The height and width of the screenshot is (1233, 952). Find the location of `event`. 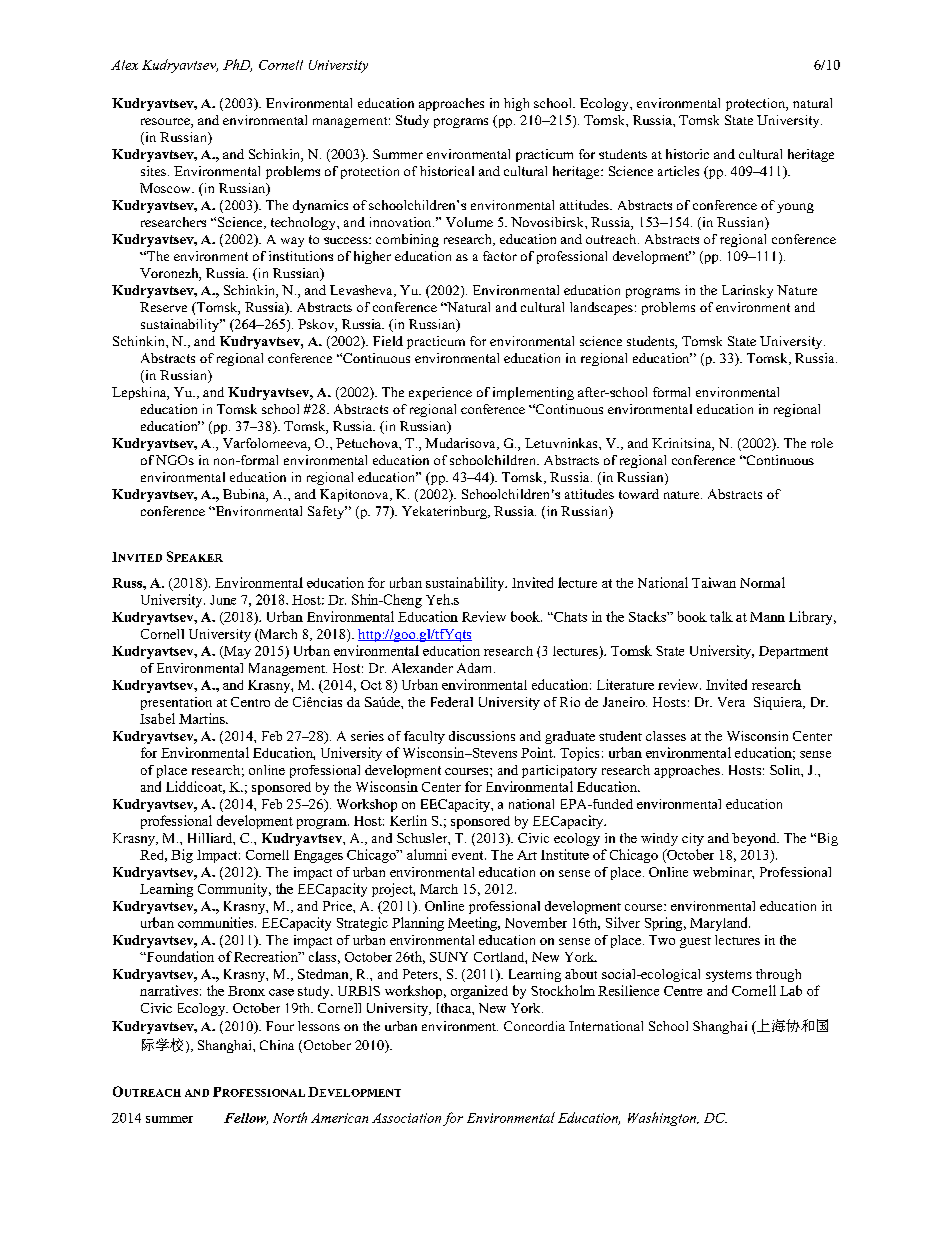

event is located at coordinates (469, 855).
